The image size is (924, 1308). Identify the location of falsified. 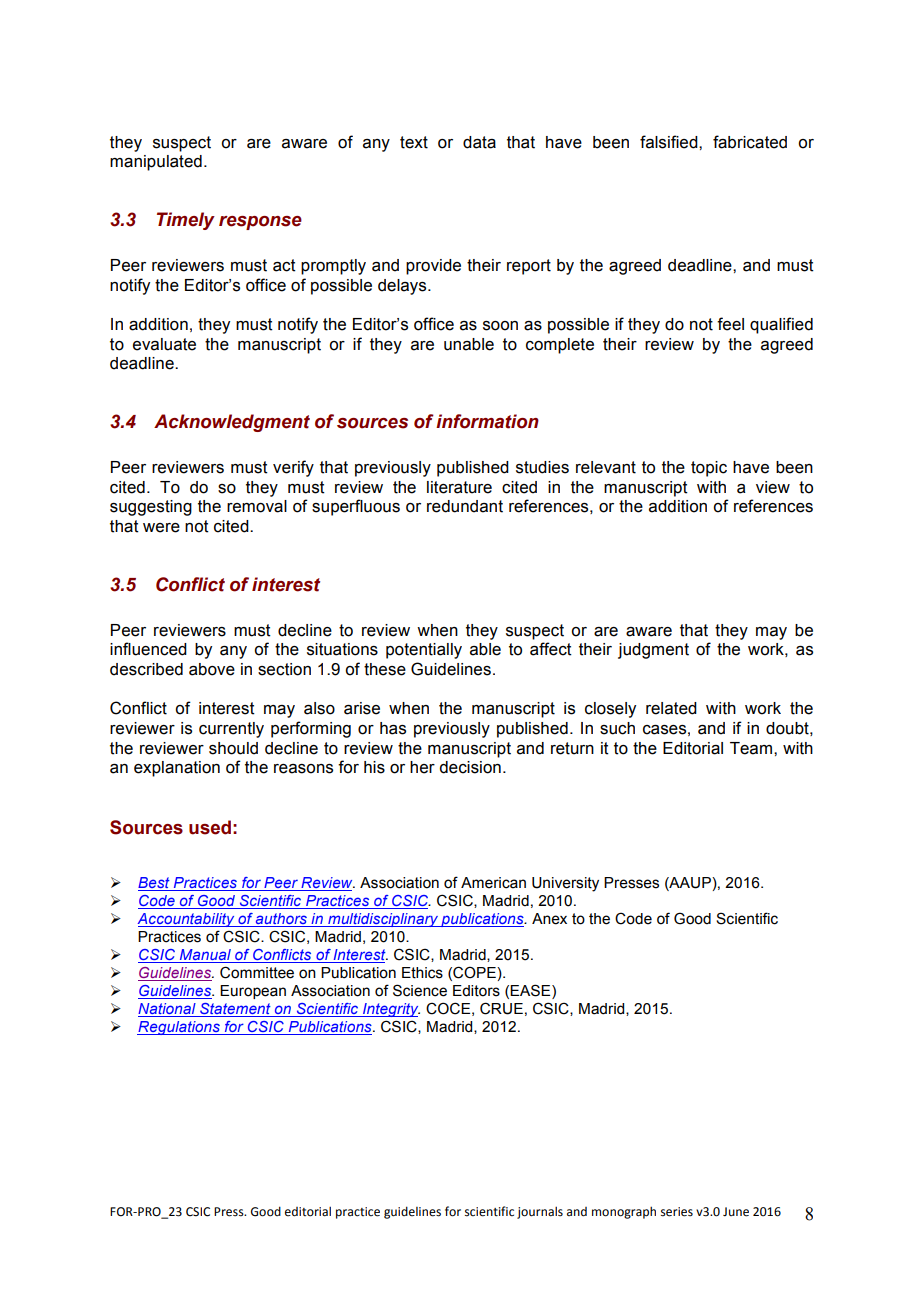
(670, 142).
